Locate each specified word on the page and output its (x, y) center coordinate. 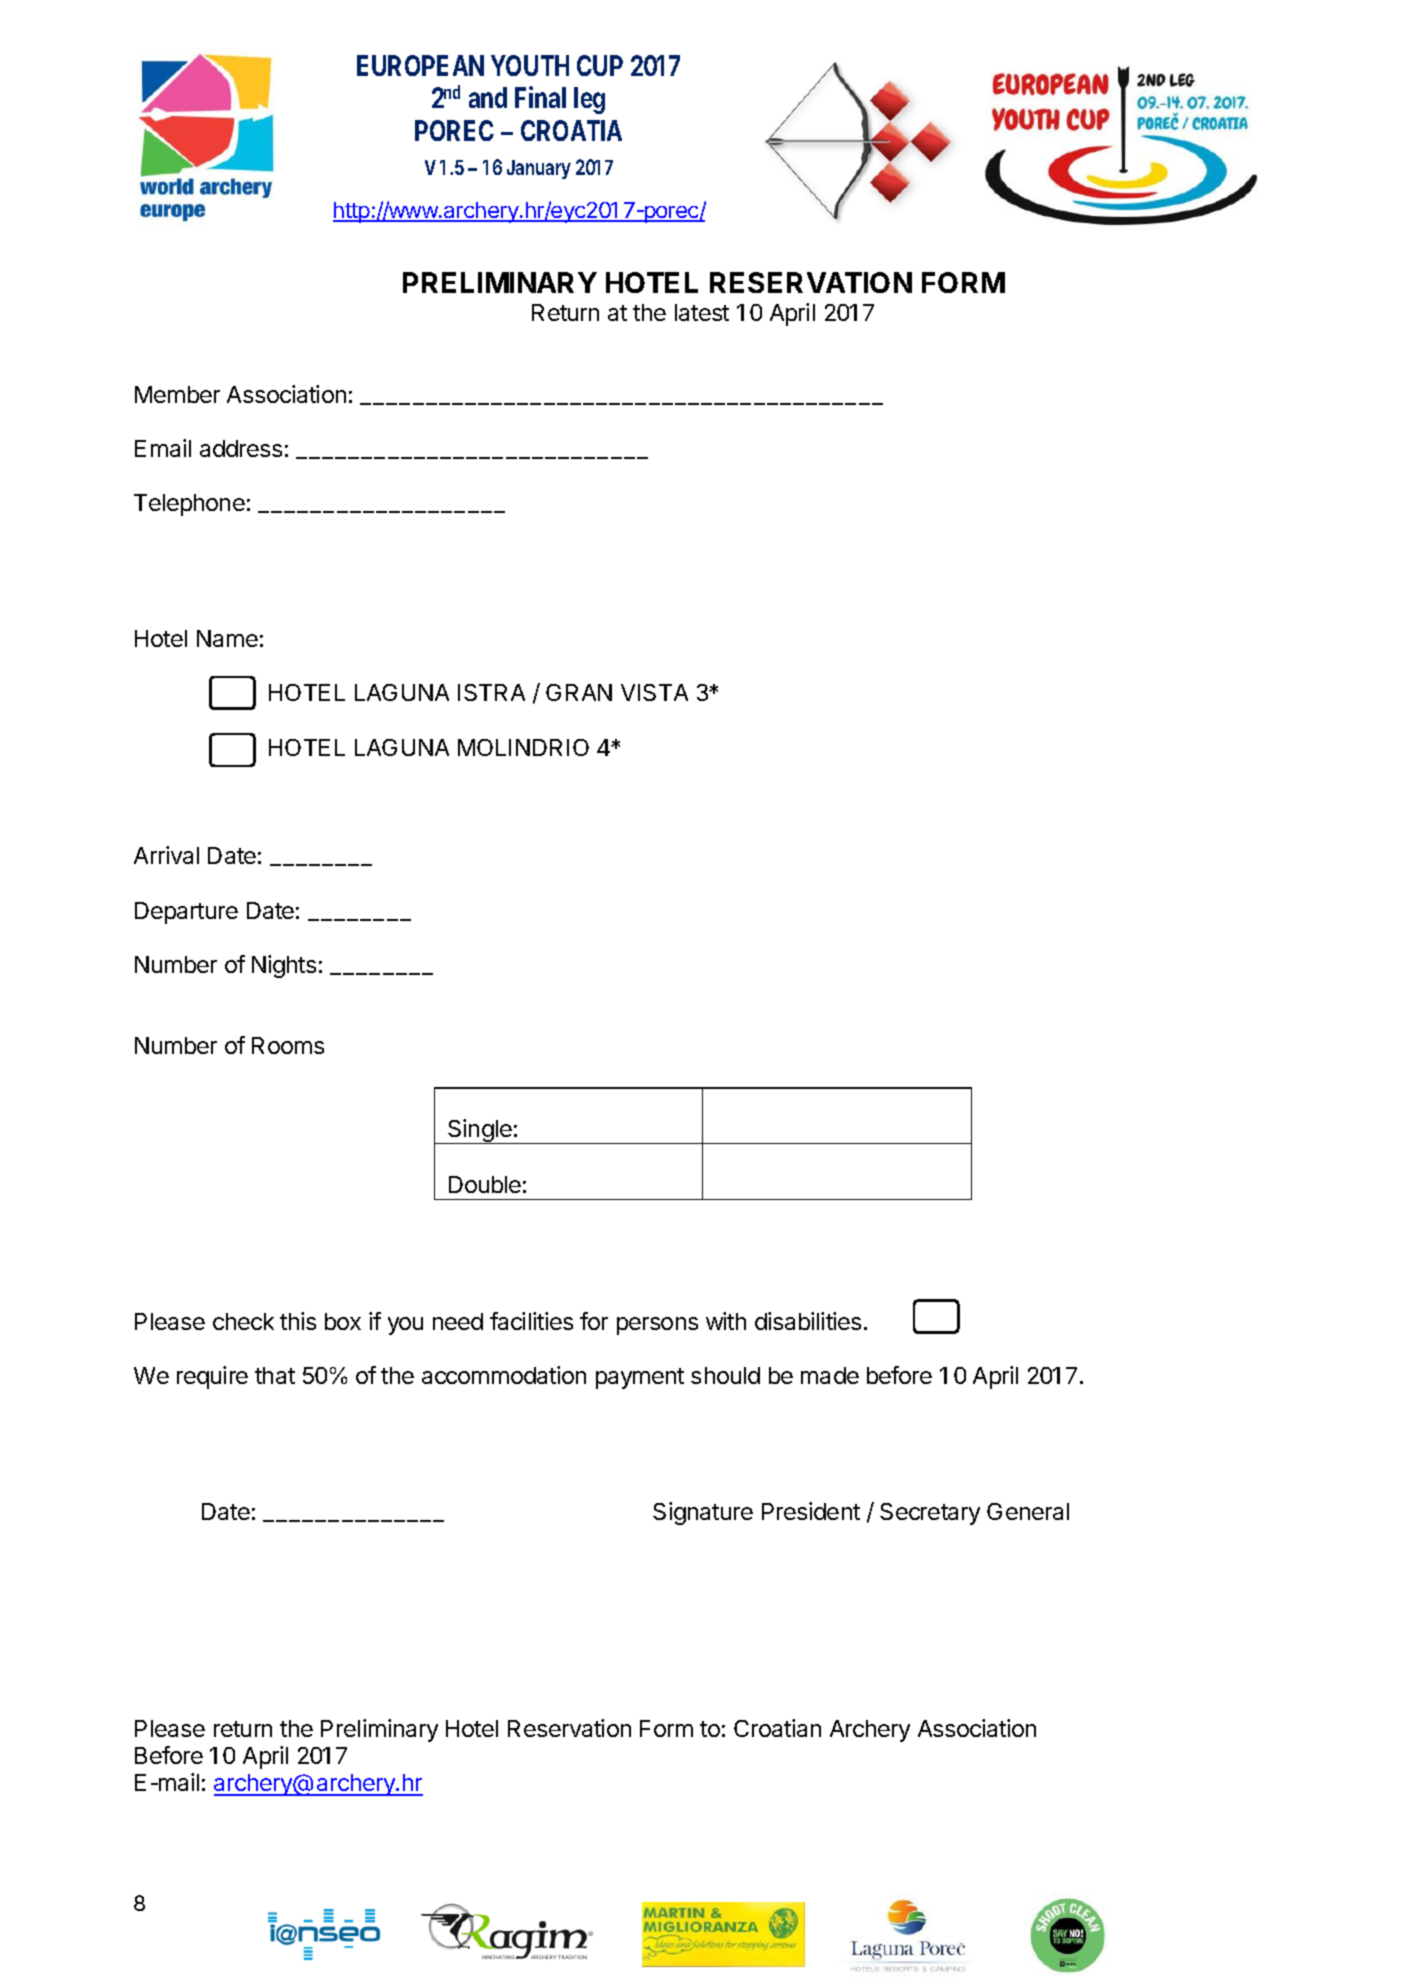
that (275, 1375)
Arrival (166, 855)
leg (589, 100)
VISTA (654, 692)
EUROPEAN (420, 65)
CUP (600, 65)
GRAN (579, 692)
